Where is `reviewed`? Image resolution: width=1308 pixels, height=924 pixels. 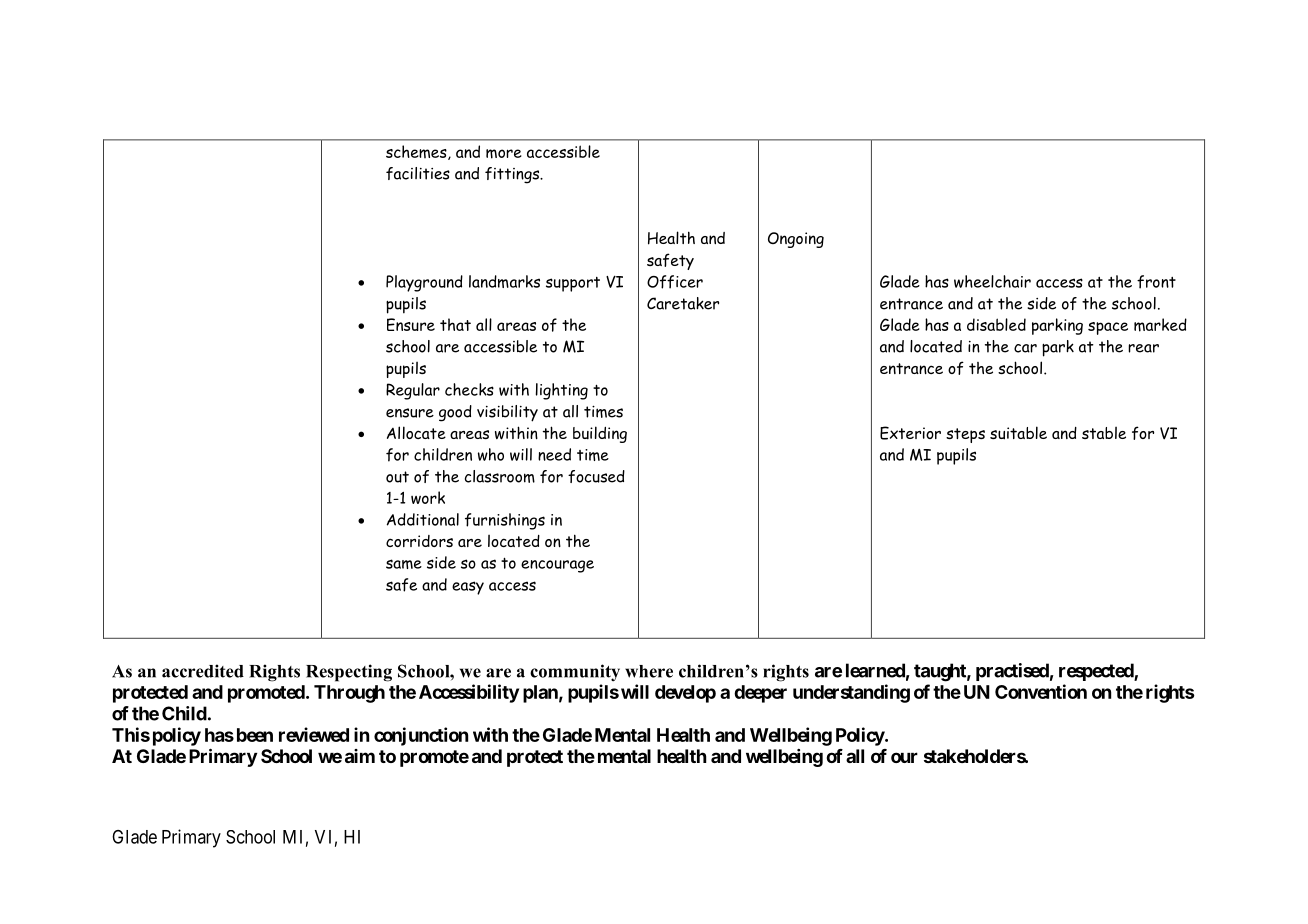 reviewed is located at coordinates (314, 734).
